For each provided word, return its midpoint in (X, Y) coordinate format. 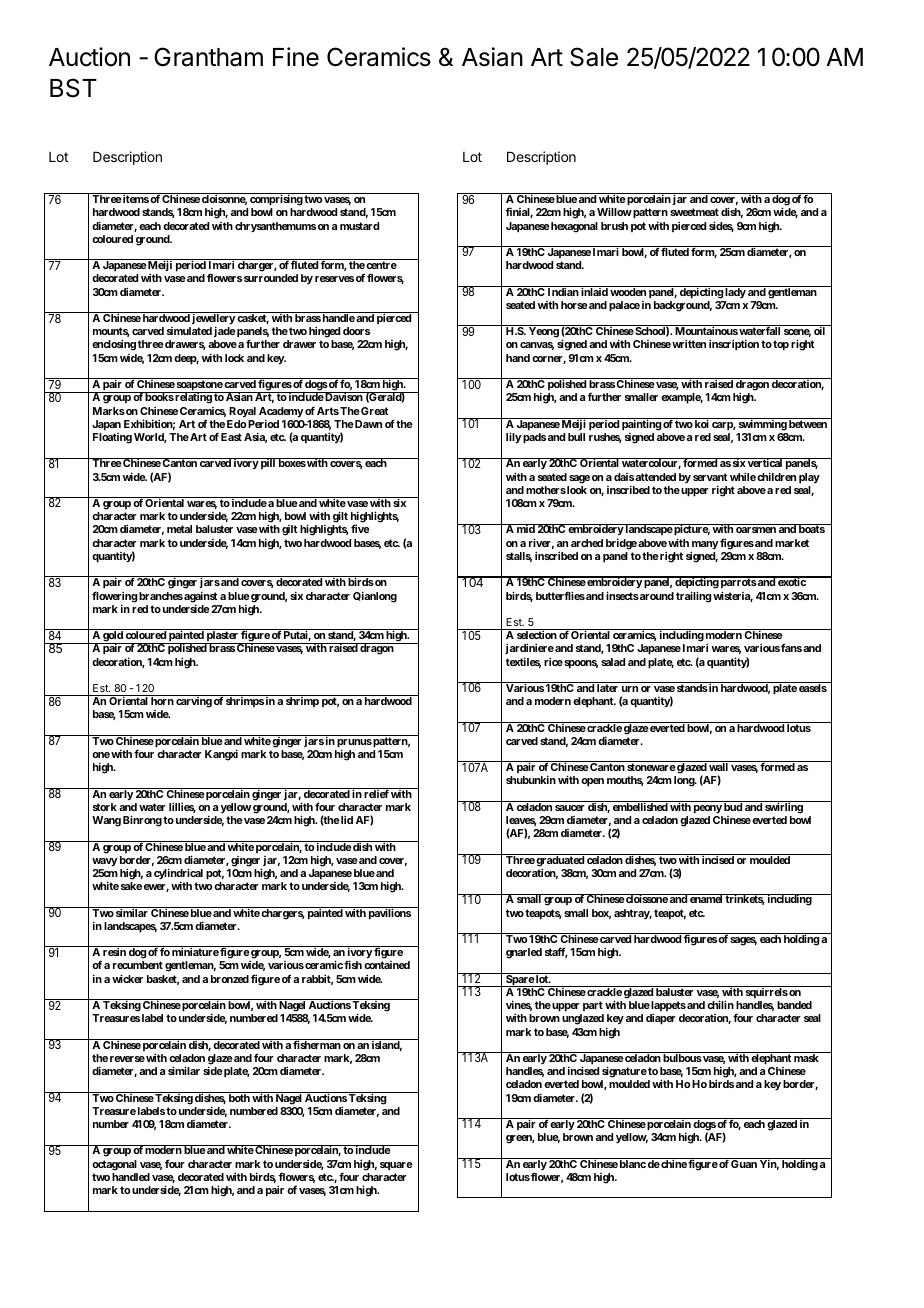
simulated (189, 331)
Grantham (208, 57)
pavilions (389, 913)
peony (708, 809)
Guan (744, 1163)
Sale (594, 57)
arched (587, 543)
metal (179, 529)
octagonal (114, 1165)
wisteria (733, 596)
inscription (734, 345)
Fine (296, 57)
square (396, 1166)
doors (356, 331)
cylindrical (178, 875)
